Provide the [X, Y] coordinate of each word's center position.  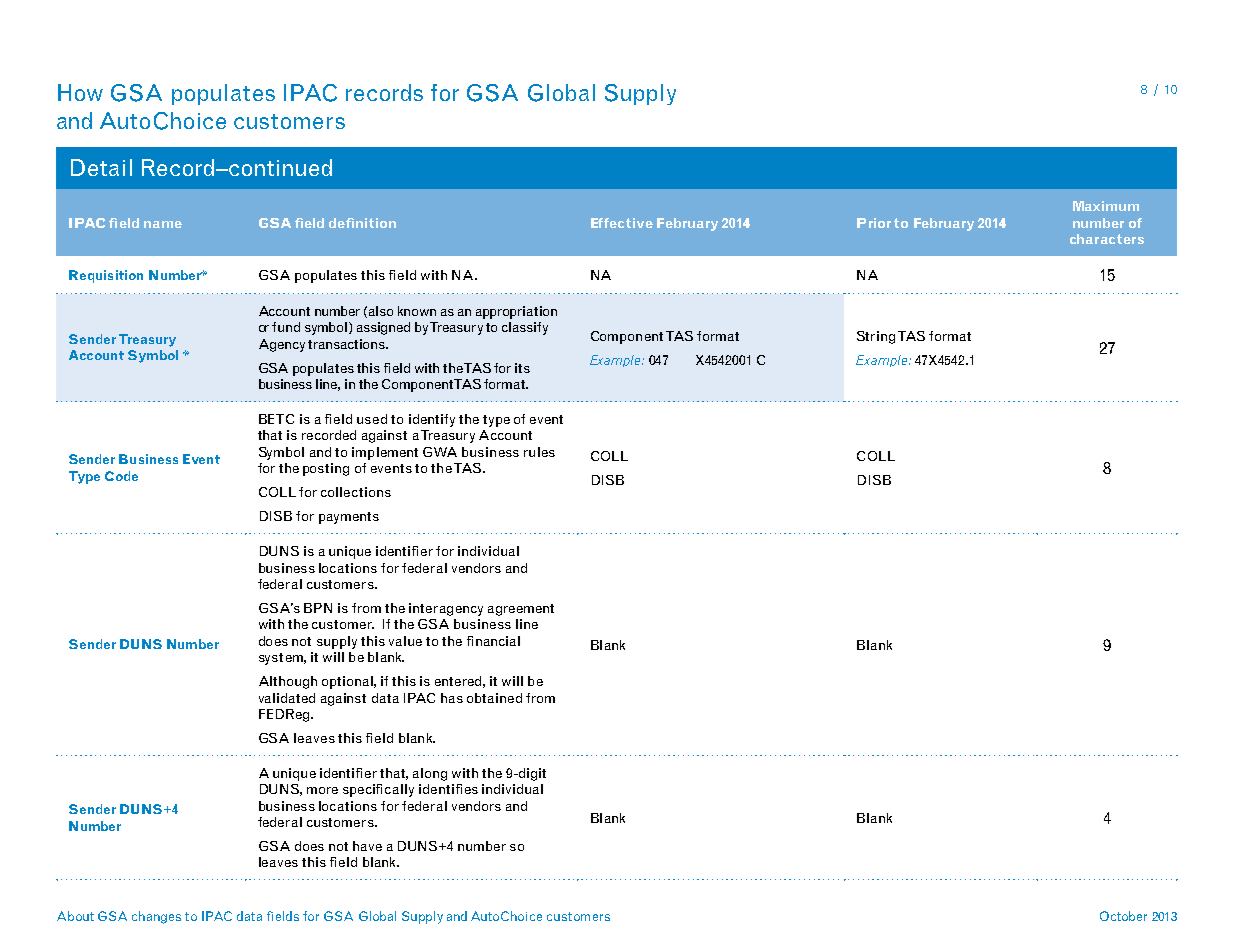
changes [156, 917]
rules [539, 452]
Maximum [1106, 206]
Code [121, 476]
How [80, 92]
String [876, 337]
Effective [622, 223]
